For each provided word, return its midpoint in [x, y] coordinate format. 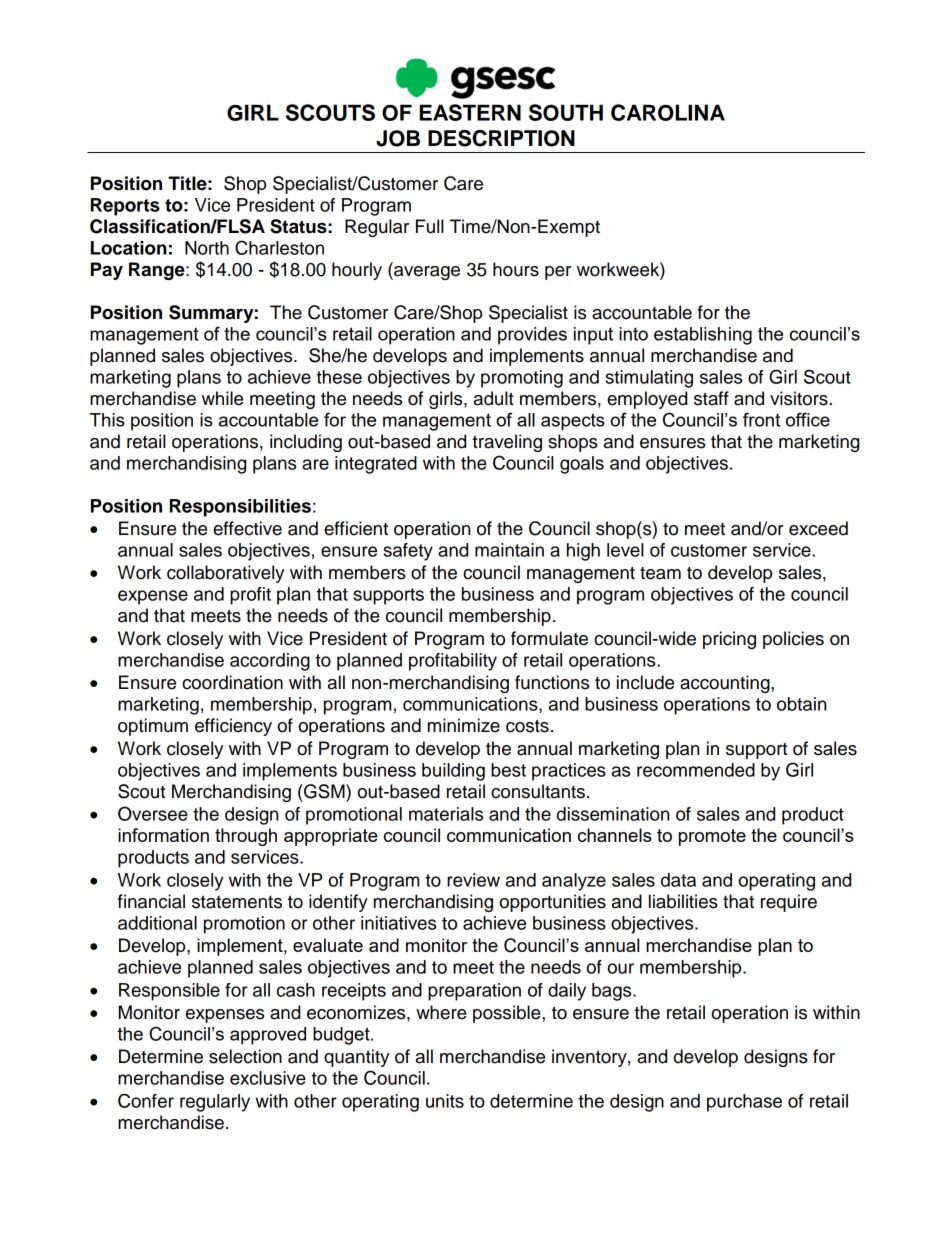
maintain [509, 550]
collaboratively [225, 574]
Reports [125, 207]
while [222, 398]
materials [446, 814]
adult [494, 398]
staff [711, 398]
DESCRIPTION [501, 138]
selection [245, 1056]
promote [712, 837]
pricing [729, 640]
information [163, 835]
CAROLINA [668, 112]
